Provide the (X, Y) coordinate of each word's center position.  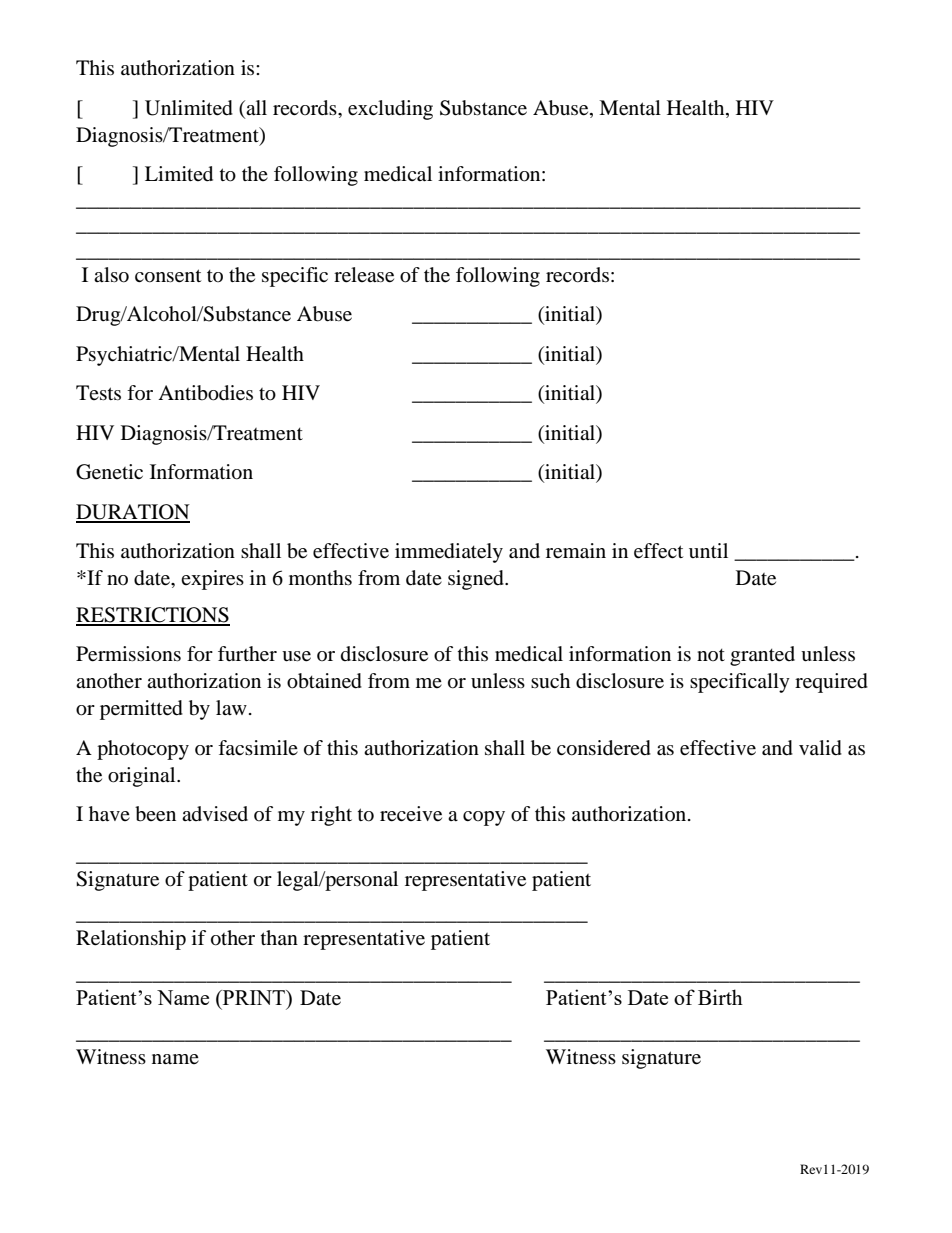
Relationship (131, 940)
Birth (720, 997)
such (550, 680)
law (231, 707)
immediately (449, 553)
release (364, 275)
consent (168, 276)
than (279, 937)
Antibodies (205, 393)
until (708, 550)
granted (762, 656)
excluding (390, 110)
